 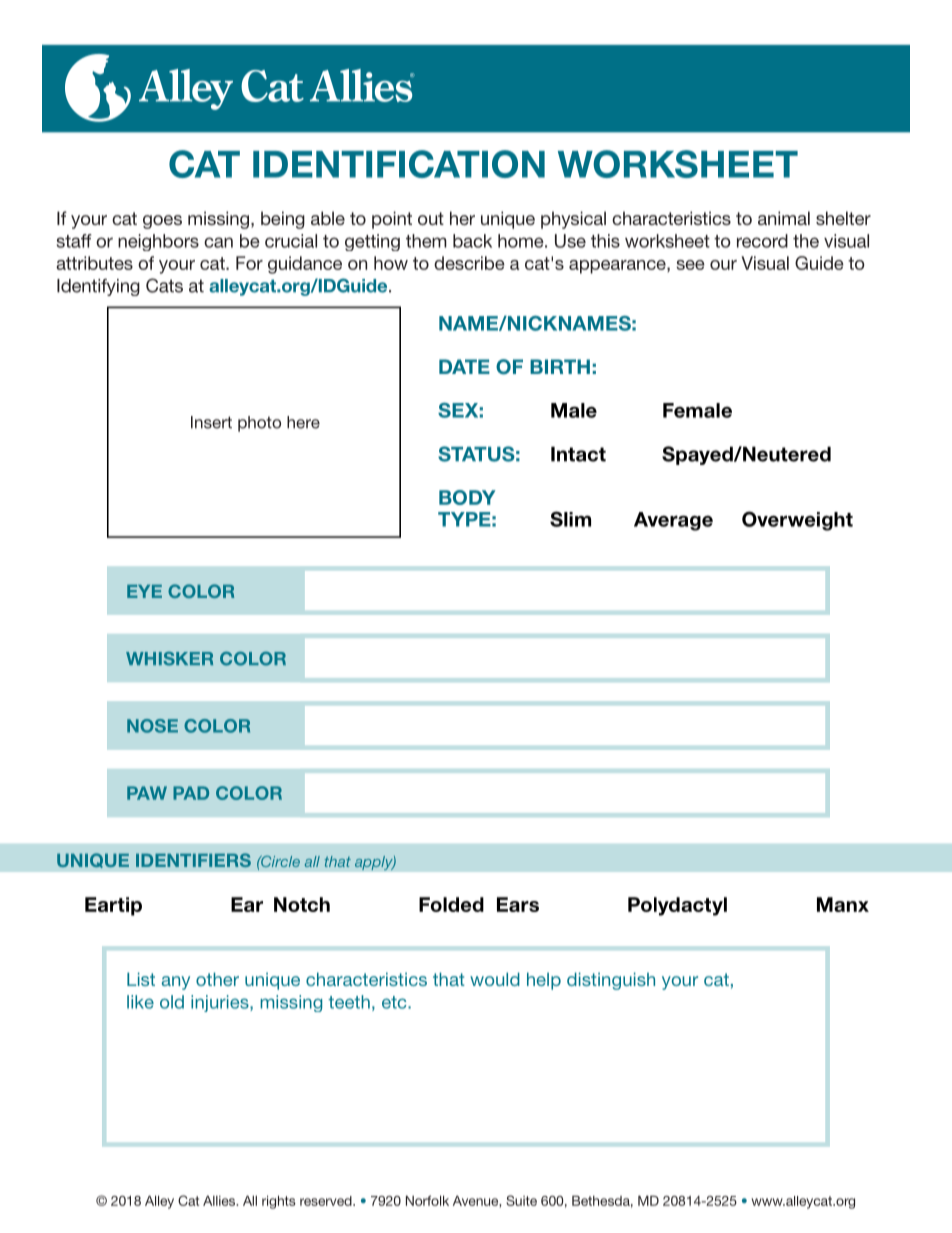 What do you see at coordinates (152, 726) in the image?
I see `NOSE` at bounding box center [152, 726].
